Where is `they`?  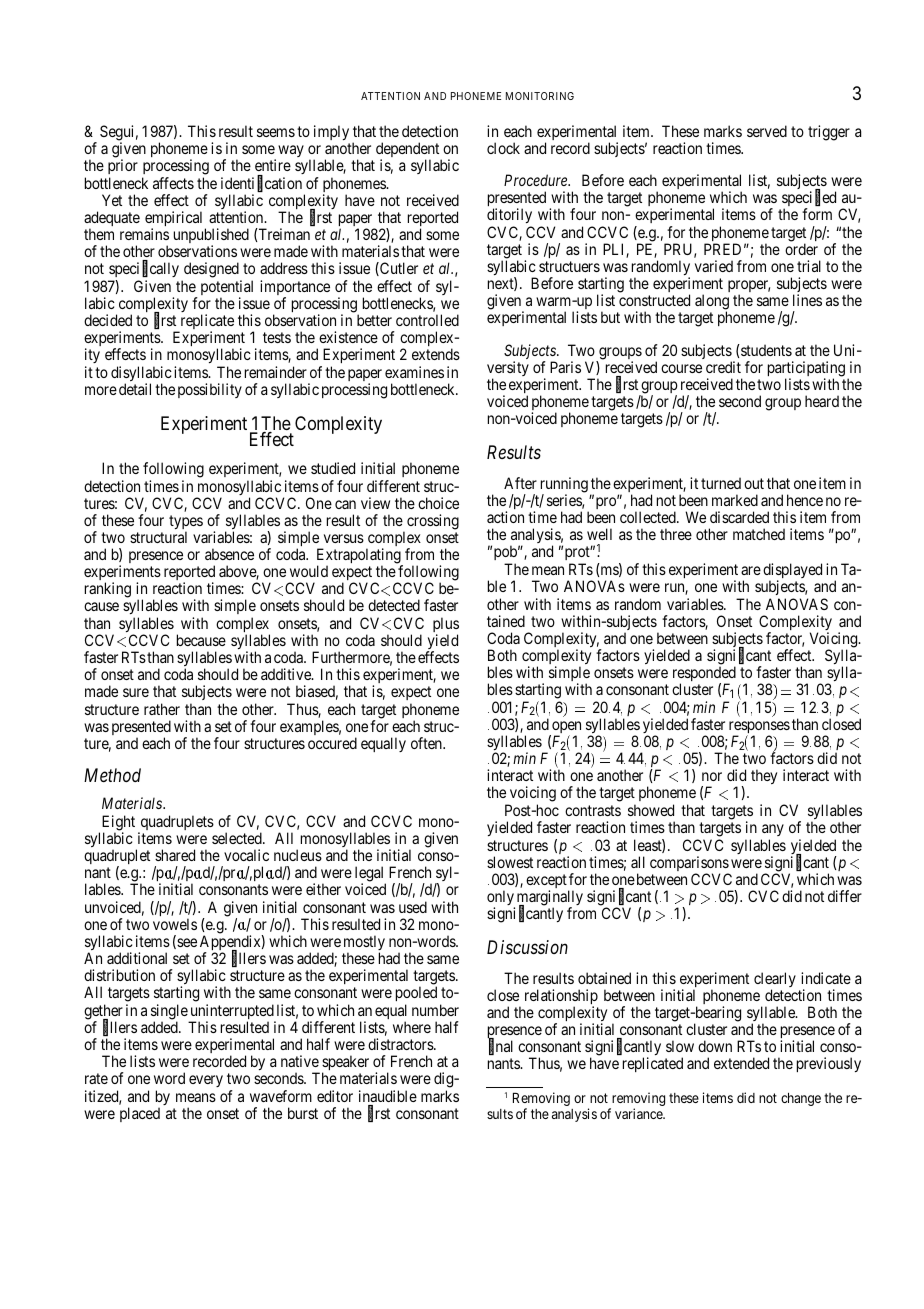 they is located at coordinates (764, 776).
